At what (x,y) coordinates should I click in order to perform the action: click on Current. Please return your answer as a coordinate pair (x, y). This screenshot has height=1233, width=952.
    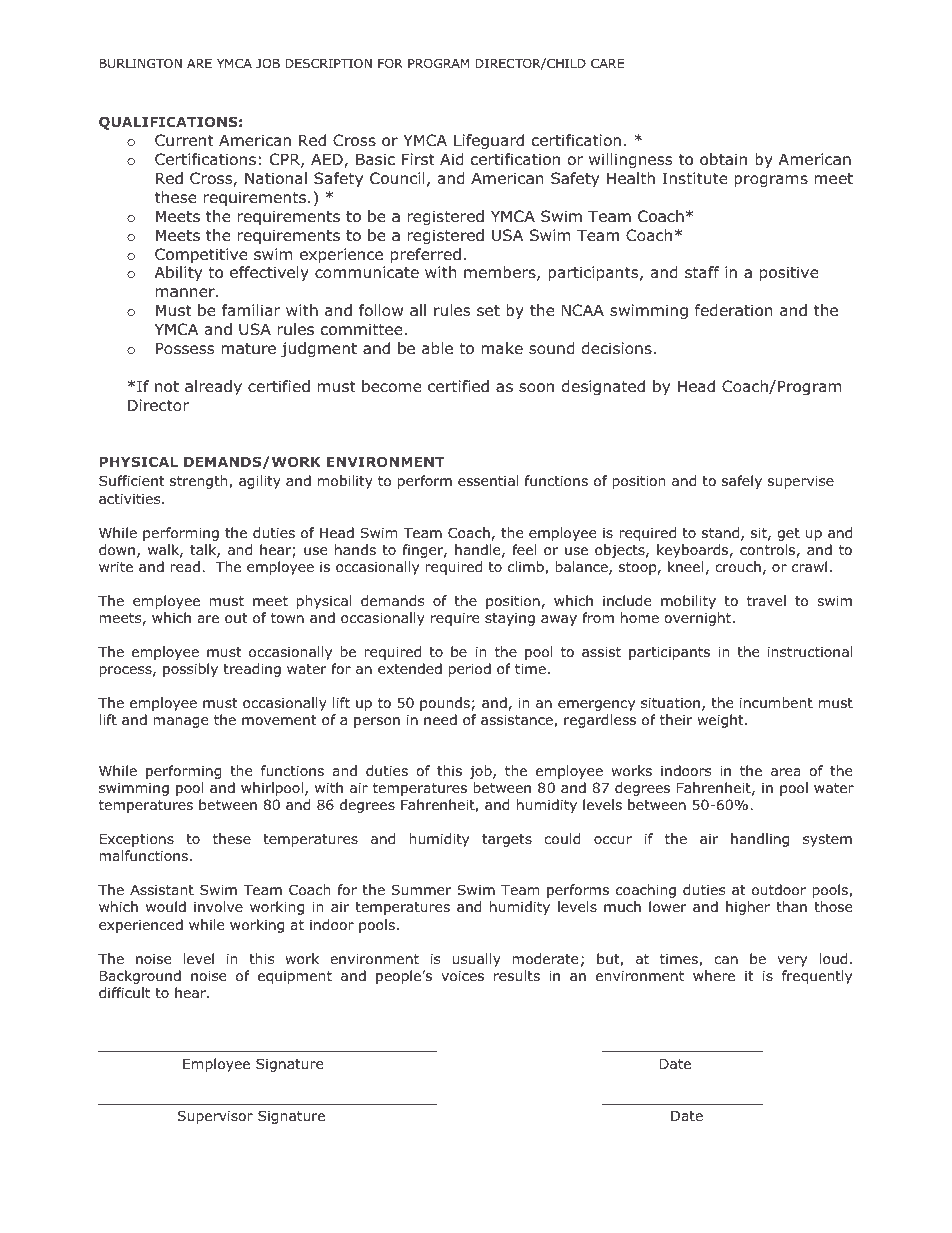
    Looking at the image, I should click on (184, 140).
